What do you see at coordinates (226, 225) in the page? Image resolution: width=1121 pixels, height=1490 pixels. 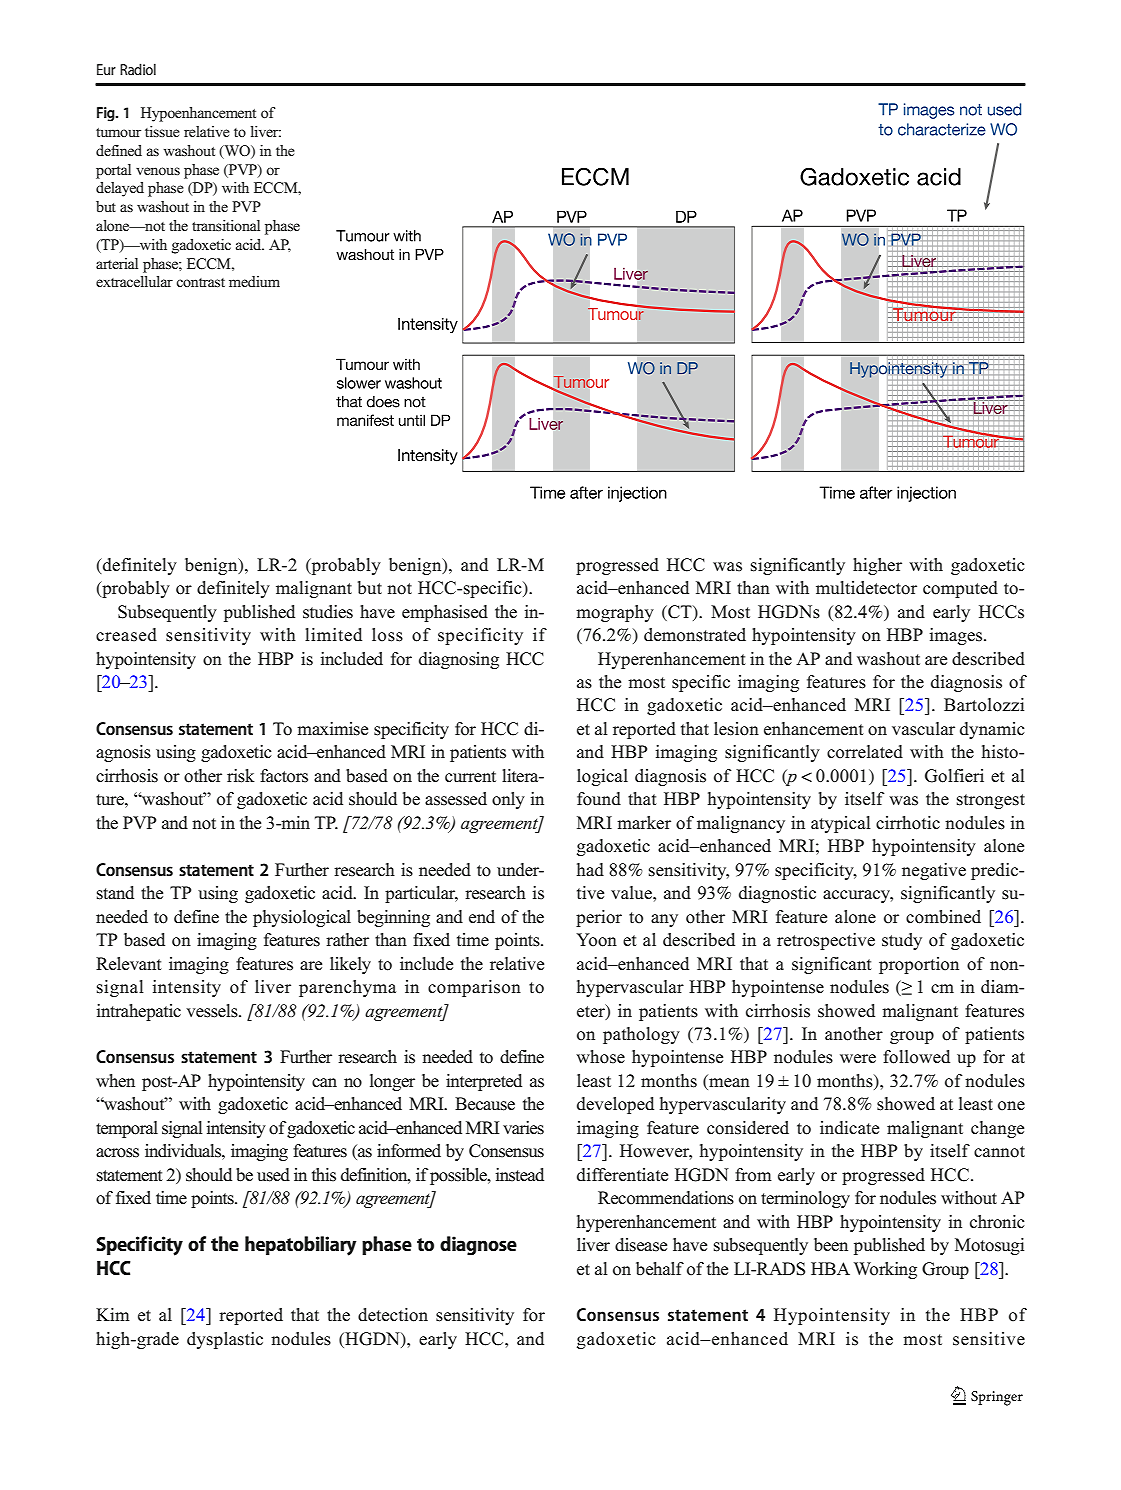 I see `transitional` at bounding box center [226, 225].
